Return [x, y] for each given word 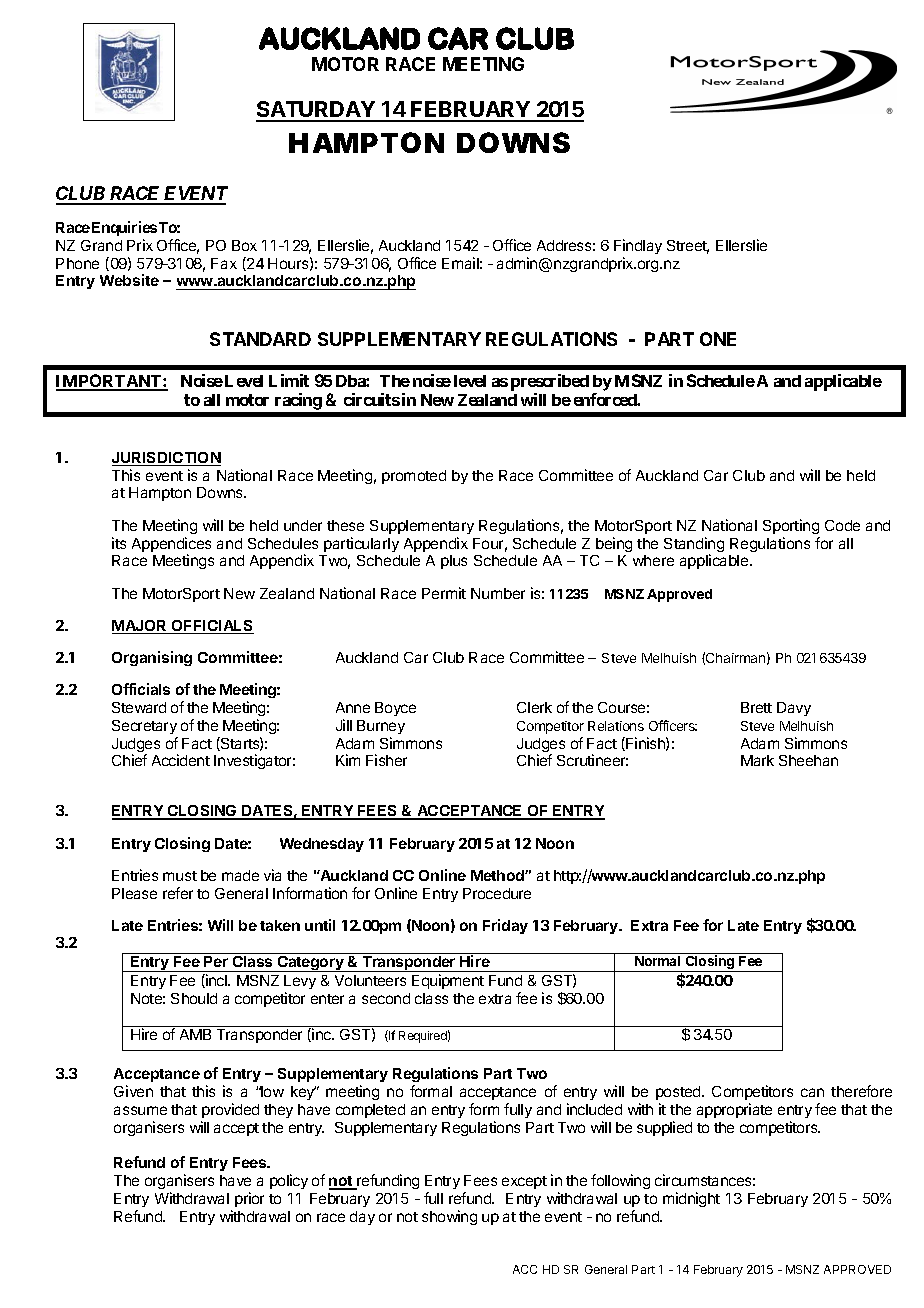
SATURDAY [316, 111]
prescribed [550, 382]
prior [249, 1199]
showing [449, 1217]
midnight [691, 1199]
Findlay [638, 246]
